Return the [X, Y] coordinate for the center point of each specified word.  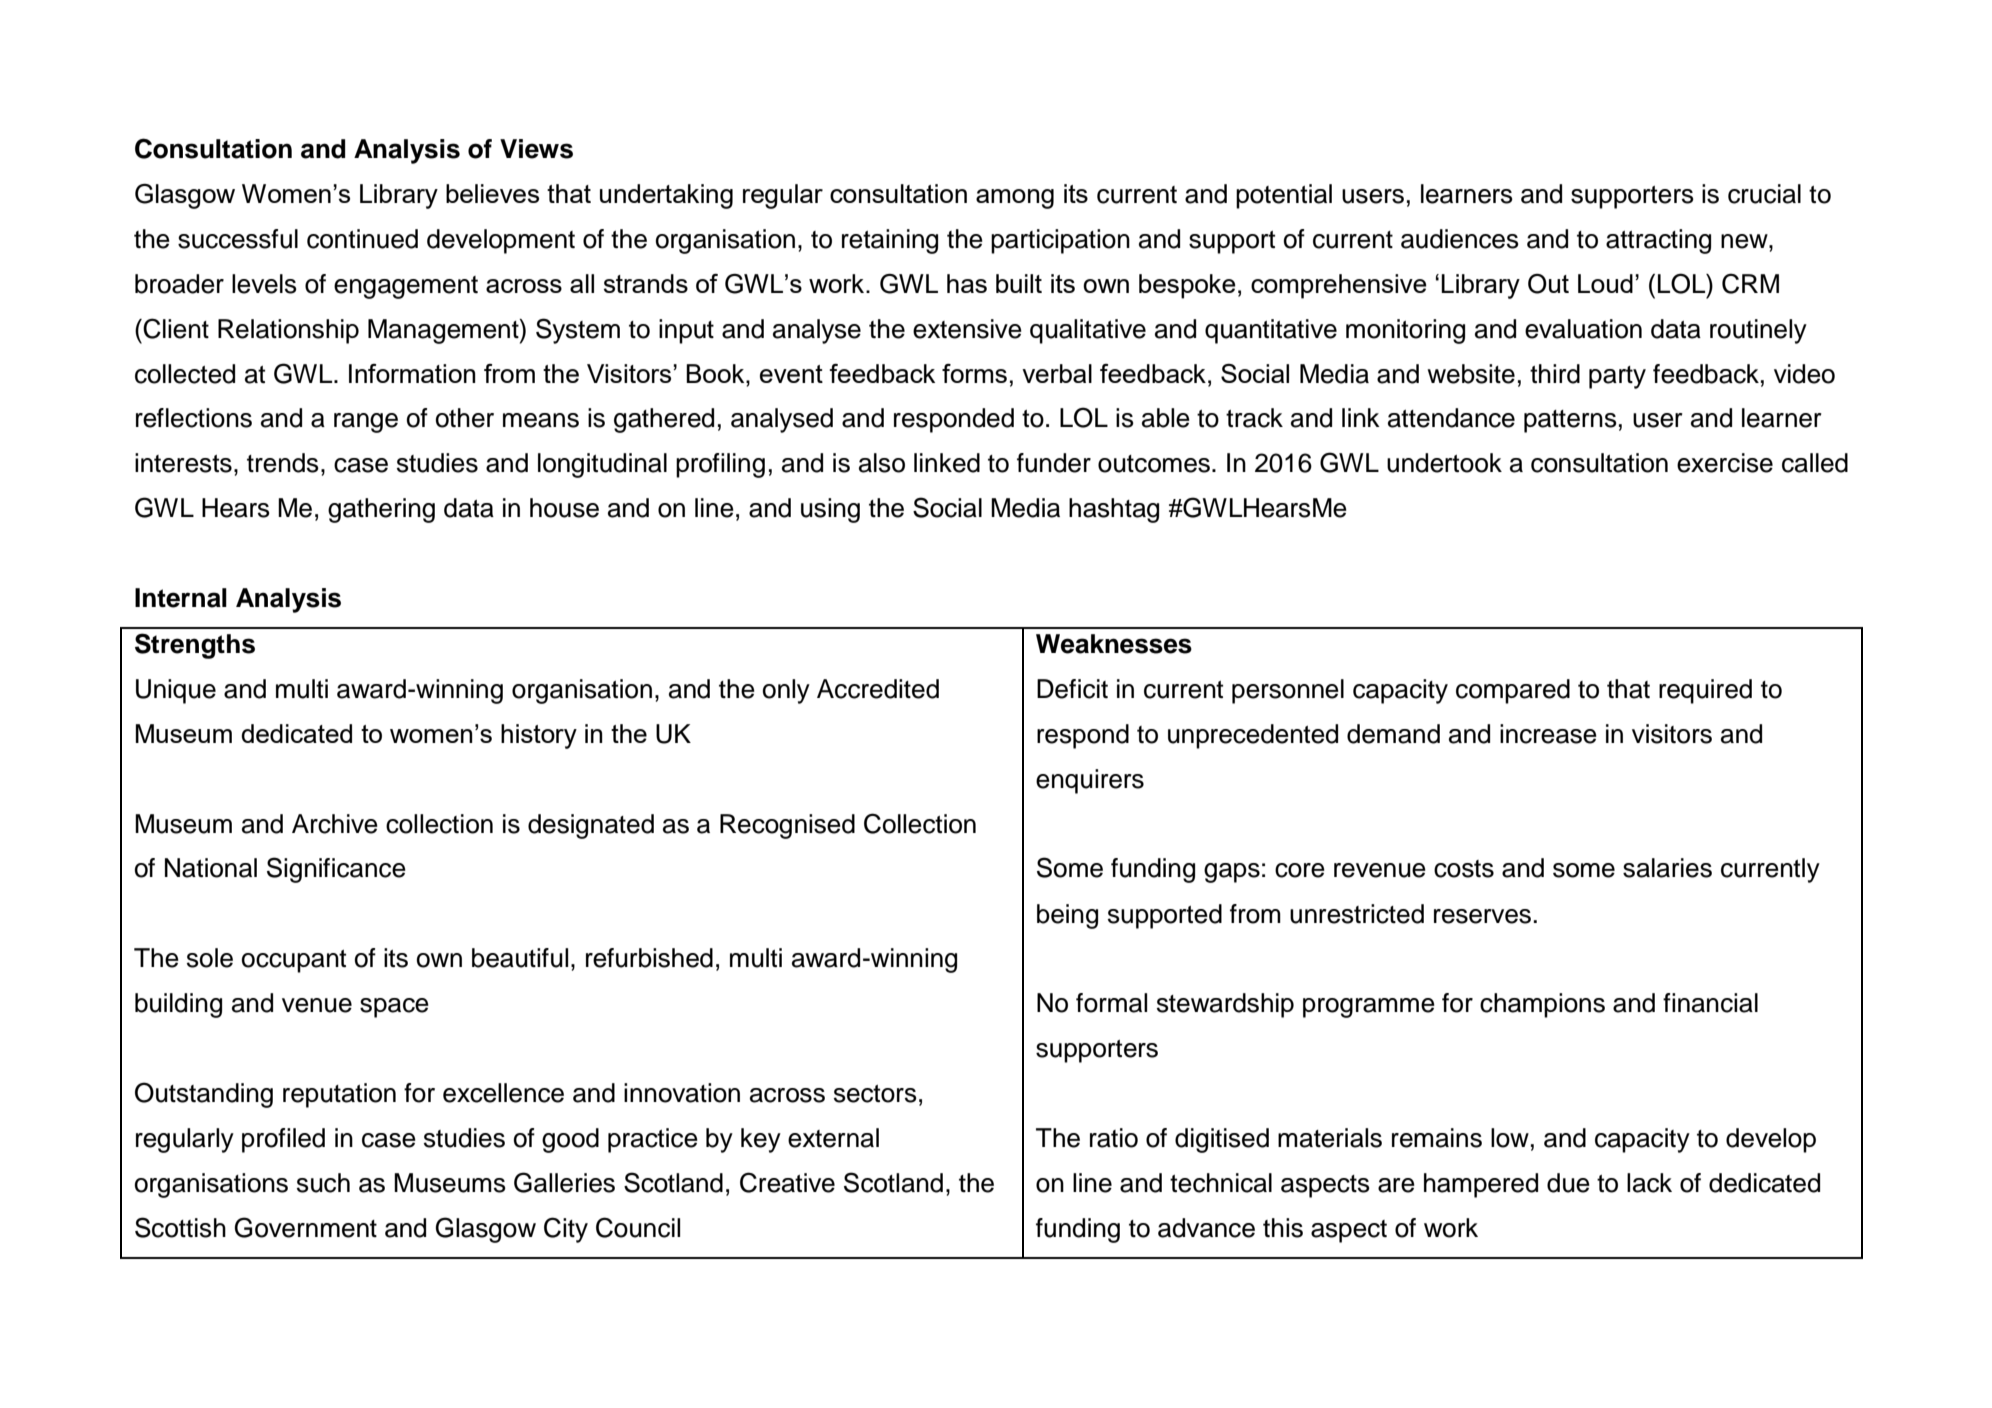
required [1705, 691]
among [1015, 199]
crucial [1764, 194]
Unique [176, 691]
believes [492, 193]
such [323, 1183]
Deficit [1072, 689]
